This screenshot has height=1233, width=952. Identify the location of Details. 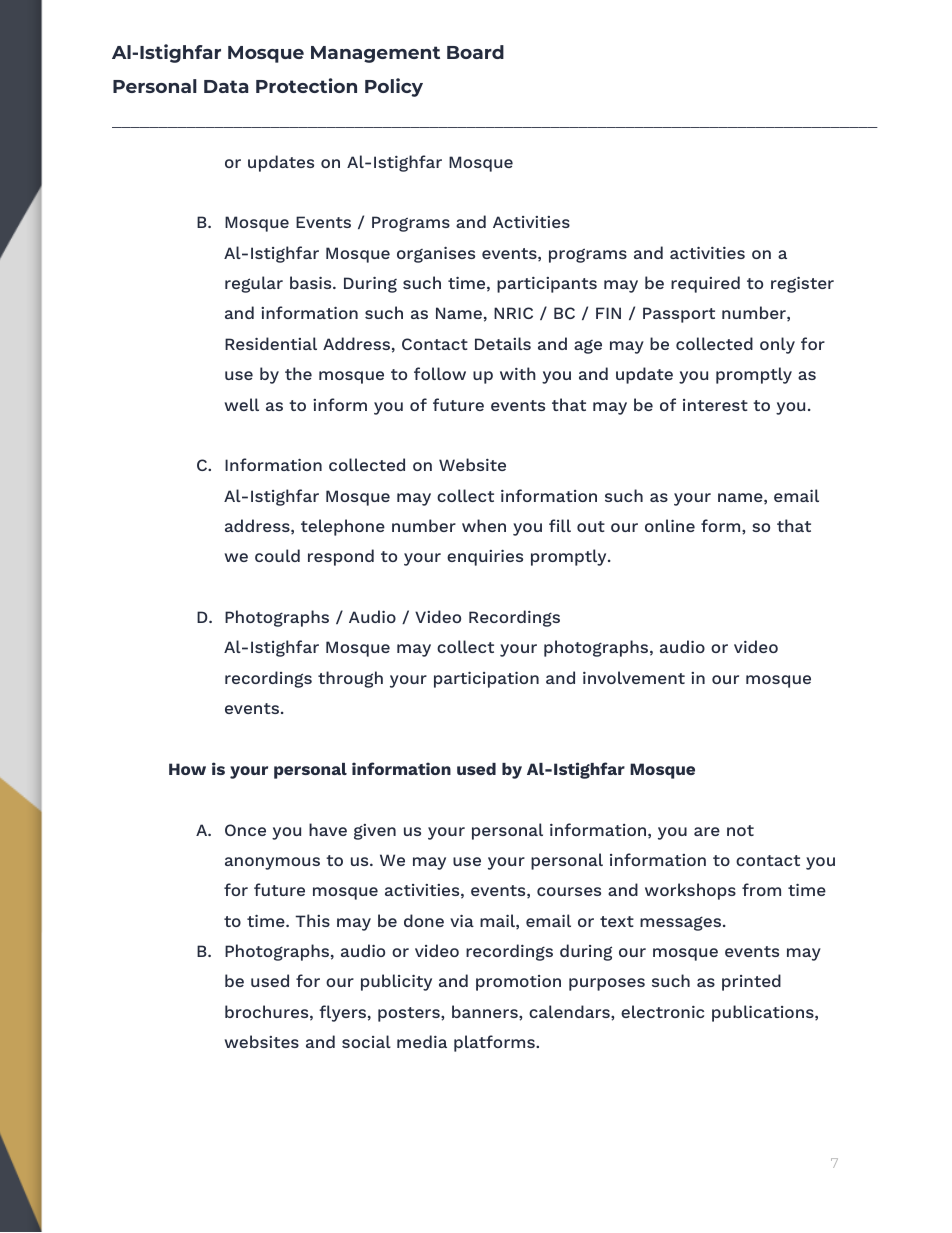
(503, 343).
